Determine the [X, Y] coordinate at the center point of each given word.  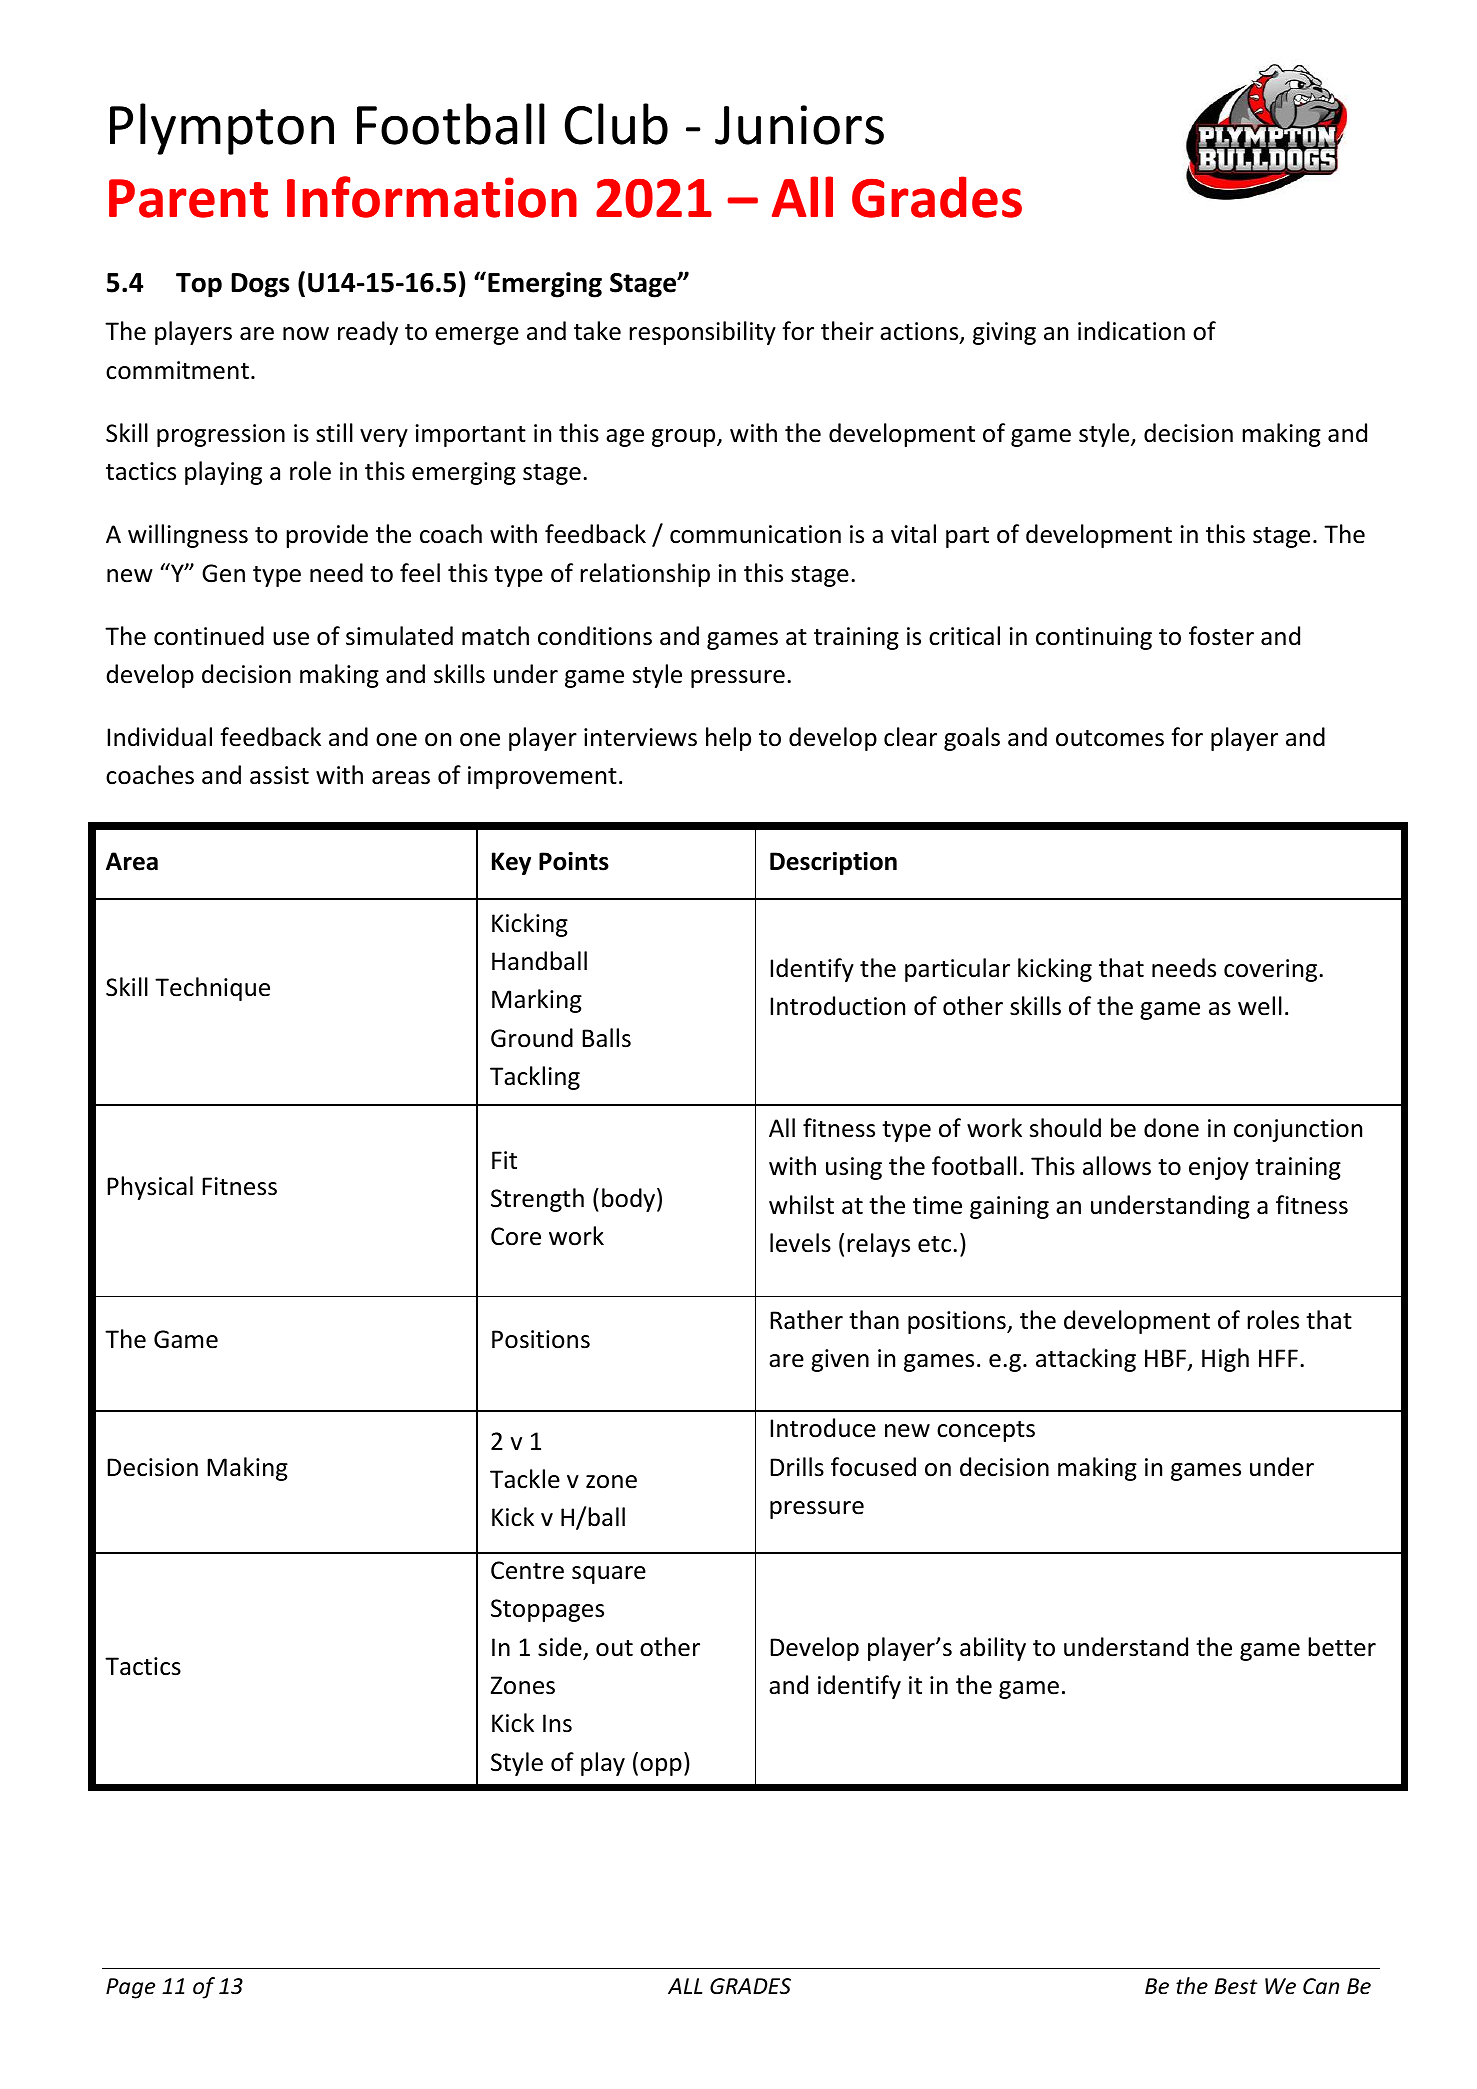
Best [1236, 1986]
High [1225, 1360]
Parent [188, 198]
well [1260, 1006]
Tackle [525, 1479]
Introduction [837, 1006]
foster [1221, 636]
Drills [797, 1467]
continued [209, 636]
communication [755, 534]
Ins [557, 1723]
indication [1131, 331]
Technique [212, 989]
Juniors [799, 125]
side [560, 1647]
